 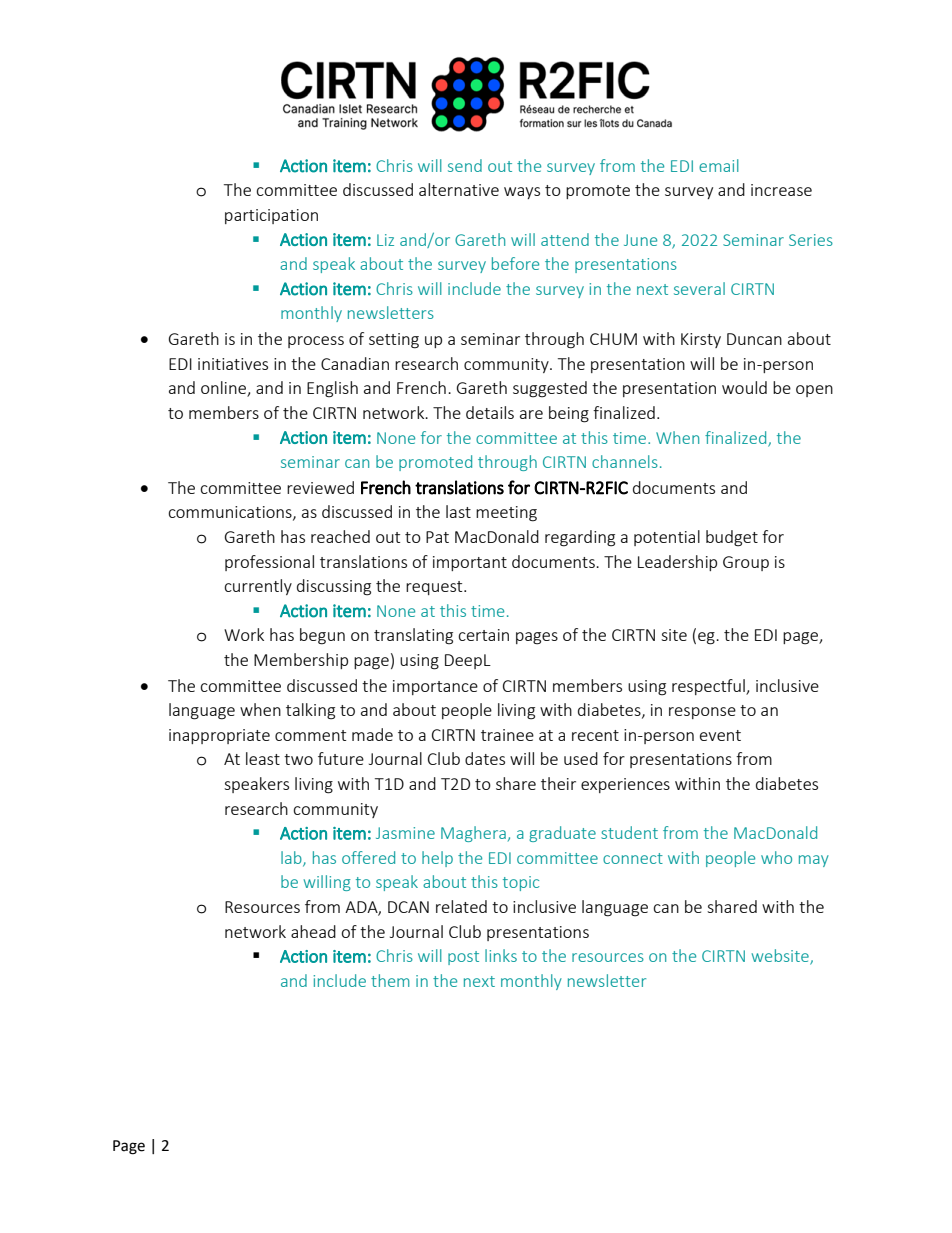 What do you see at coordinates (558, 783) in the screenshot?
I see `their` at bounding box center [558, 783].
